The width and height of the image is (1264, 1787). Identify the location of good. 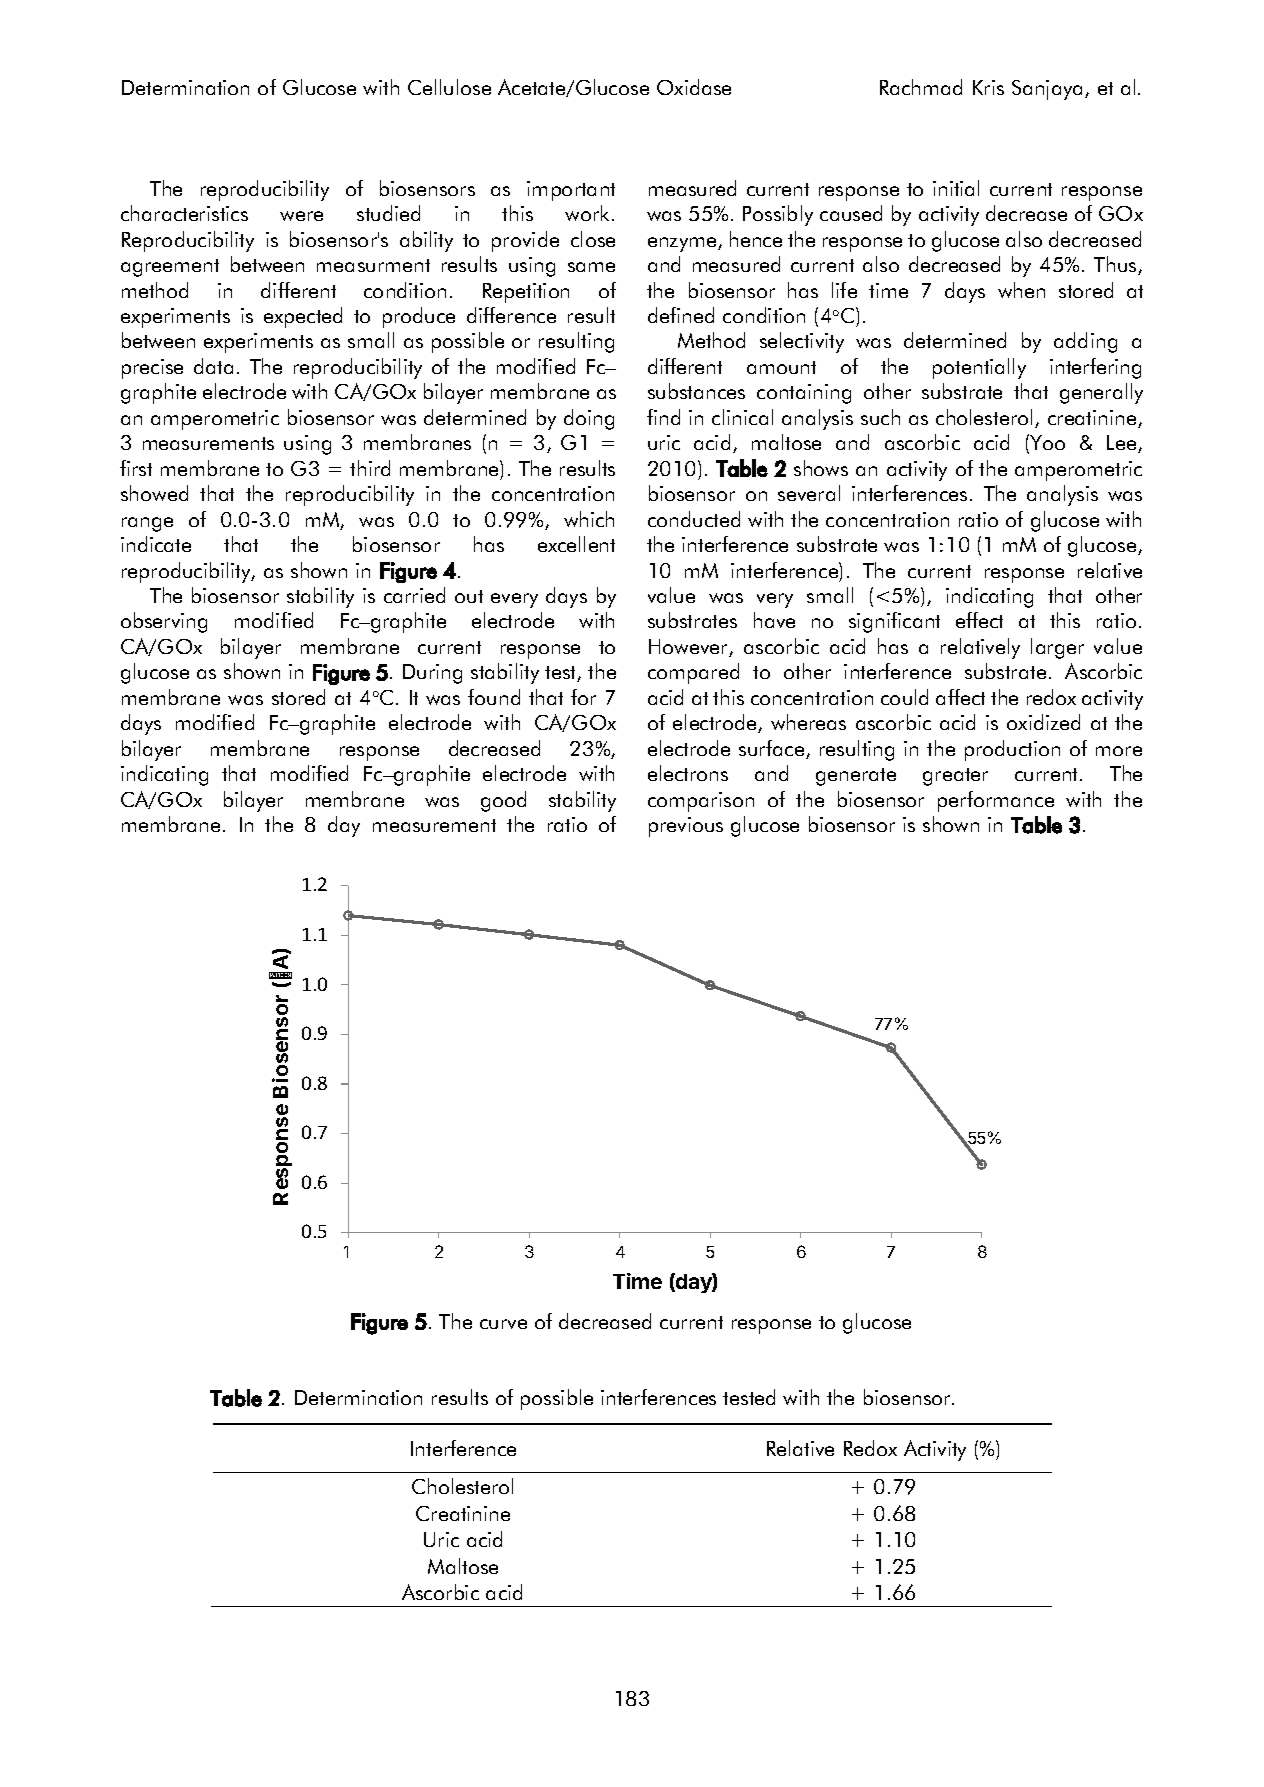
(503, 801).
